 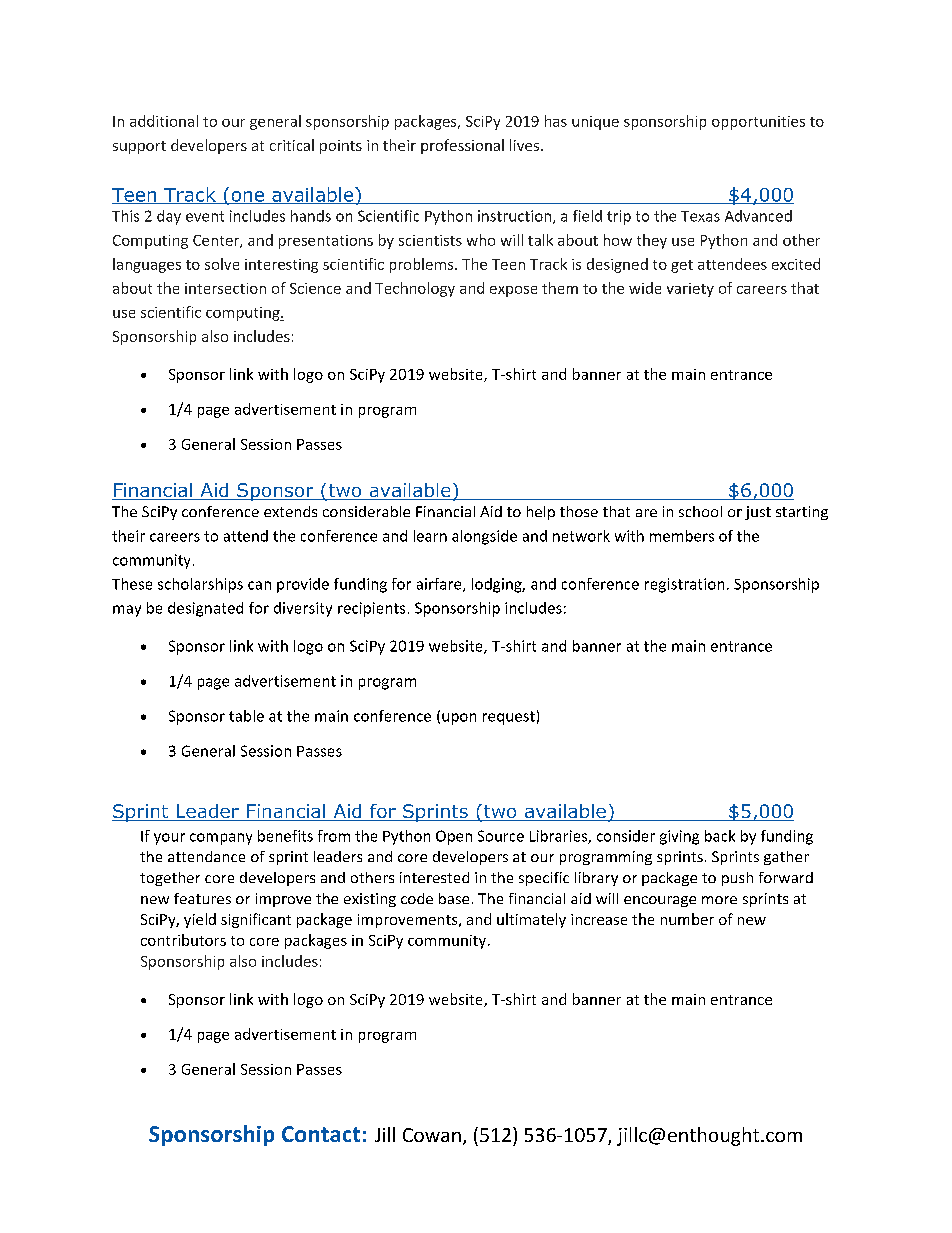 I want to click on designated, so click(x=205, y=609).
